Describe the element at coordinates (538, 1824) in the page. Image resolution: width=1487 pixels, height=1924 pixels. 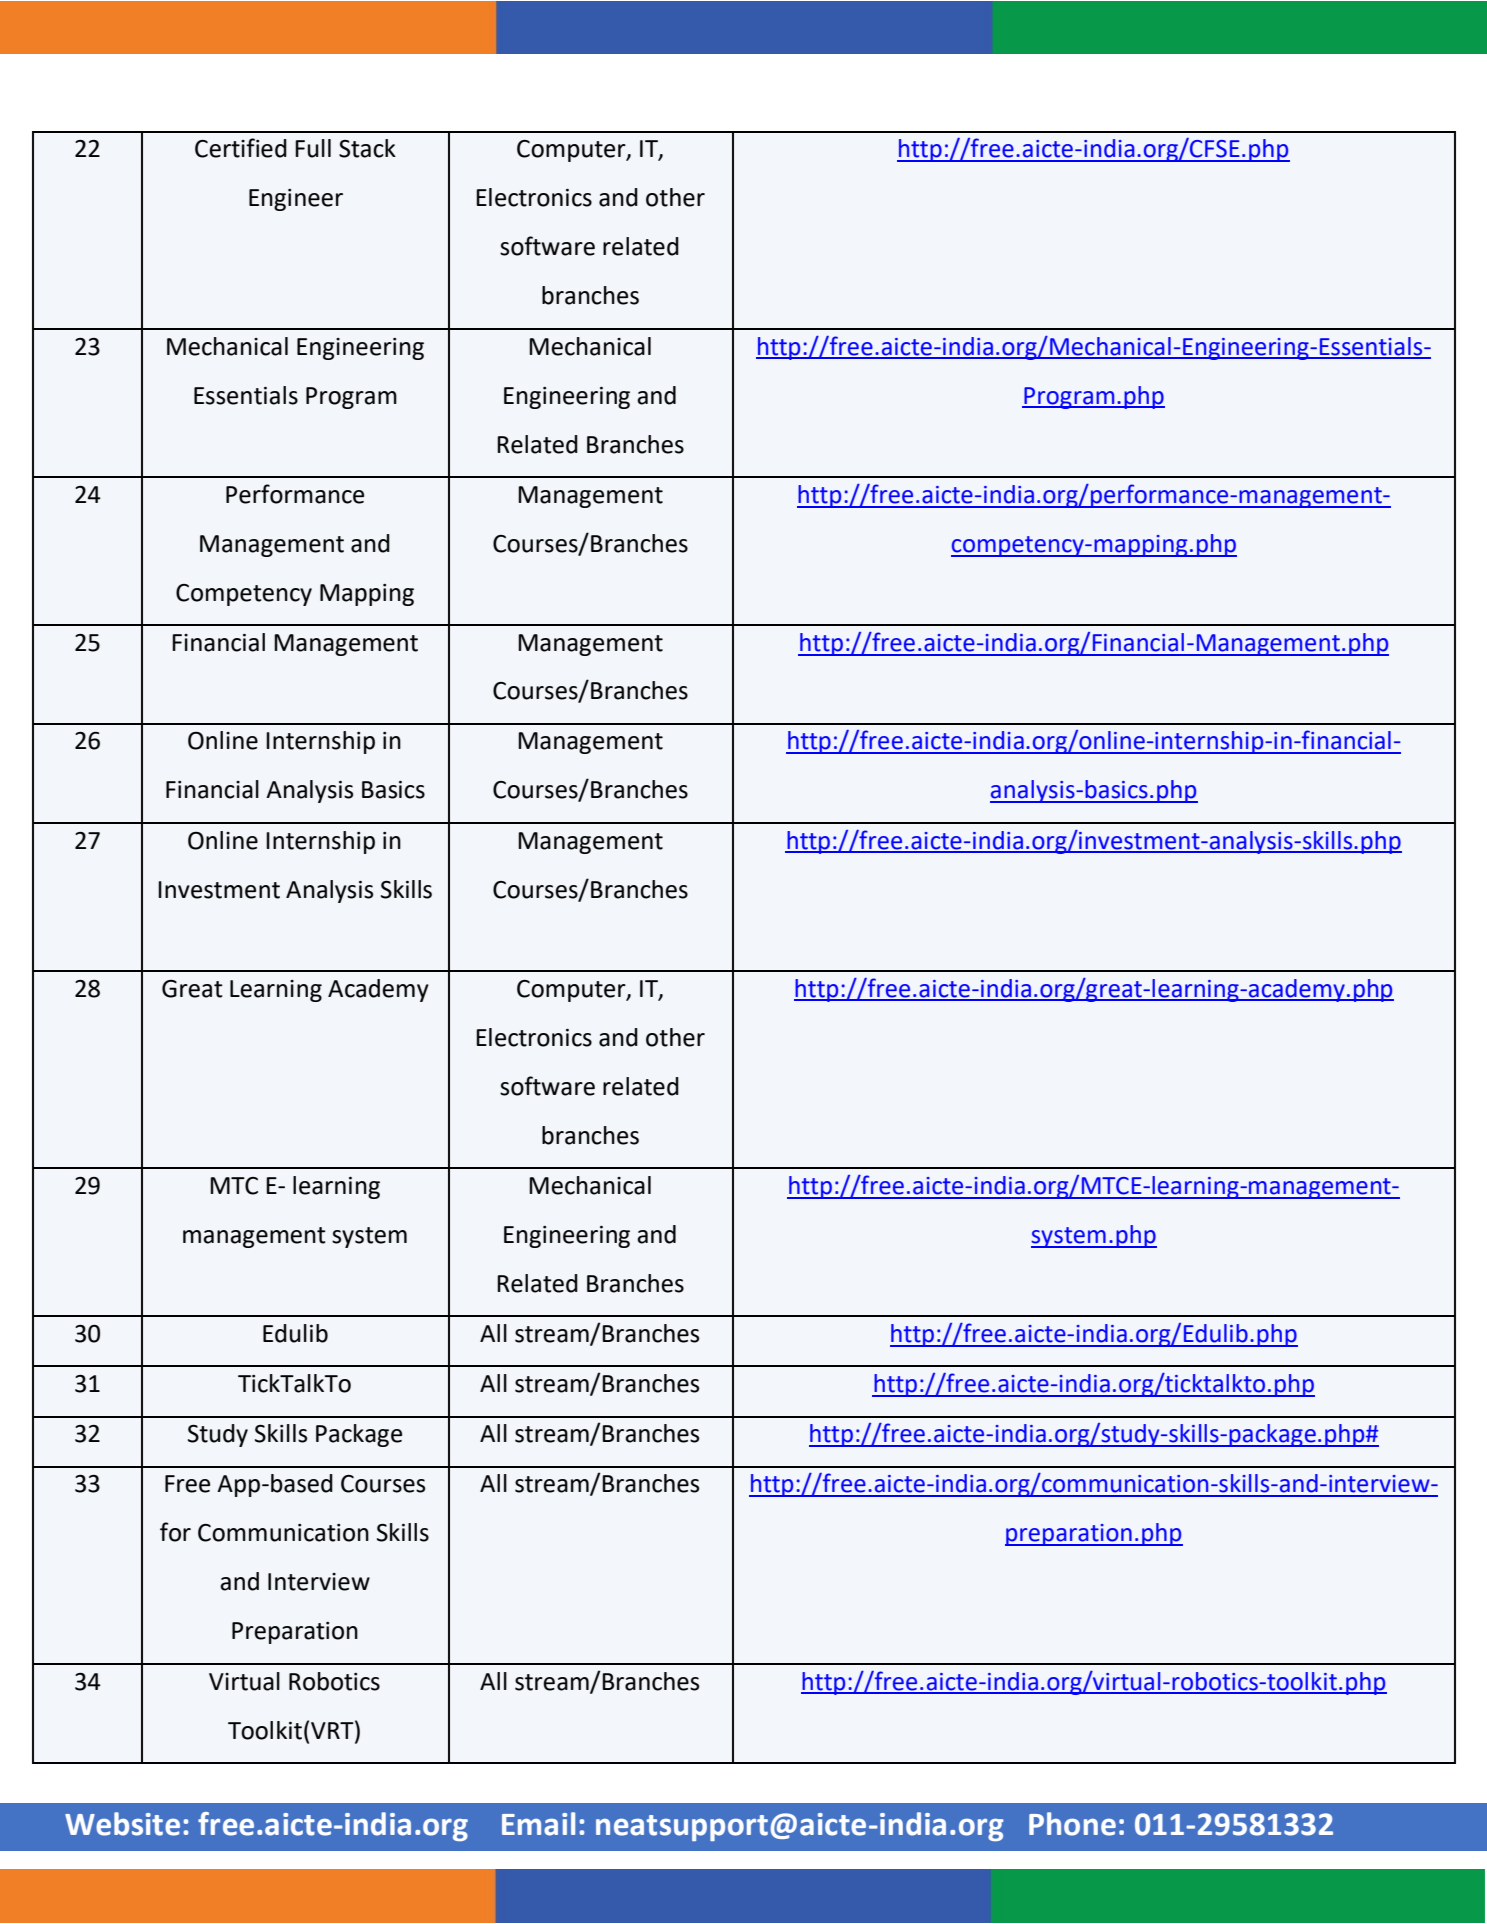
I see `Email` at that location.
